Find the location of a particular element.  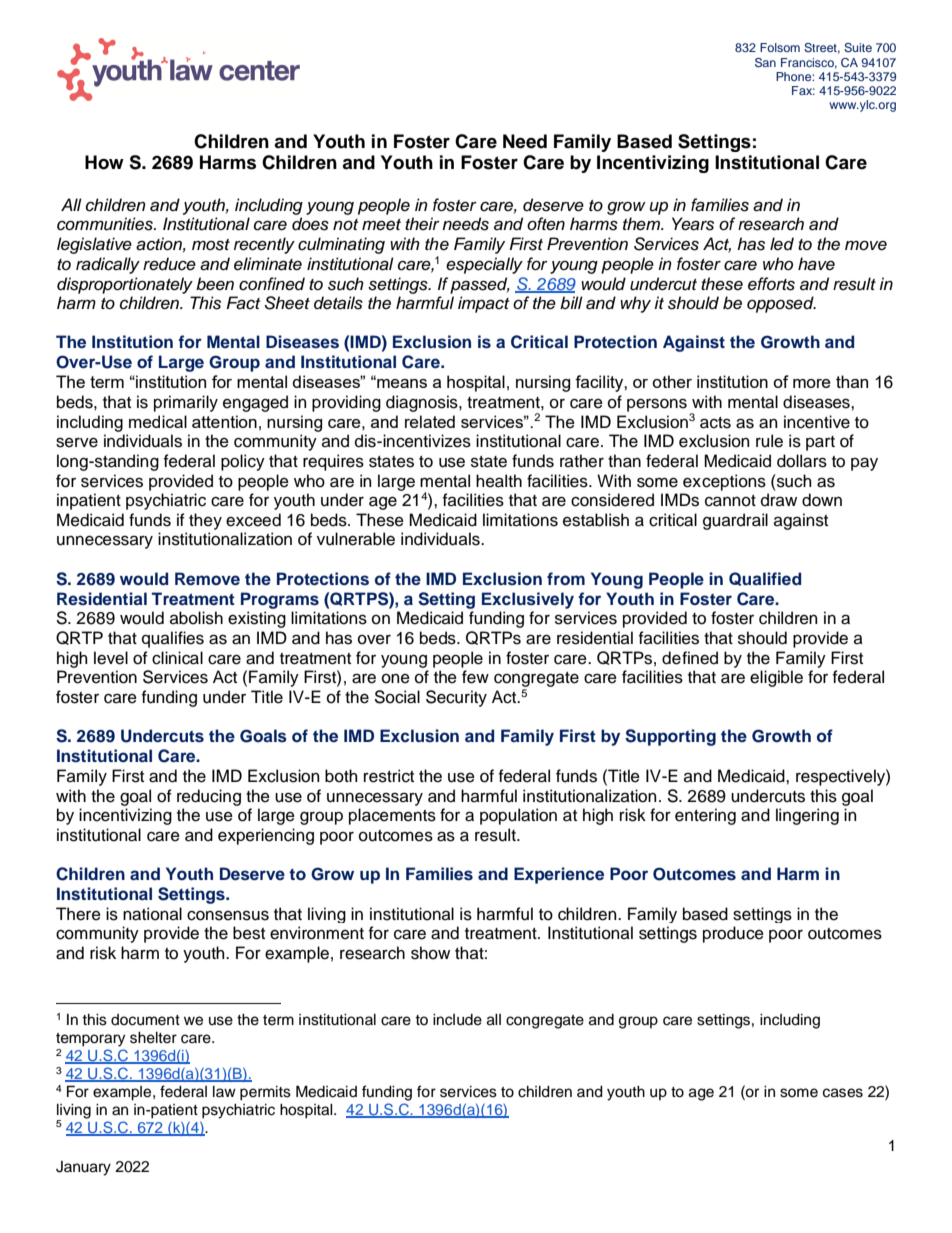

population is located at coordinates (518, 816).
